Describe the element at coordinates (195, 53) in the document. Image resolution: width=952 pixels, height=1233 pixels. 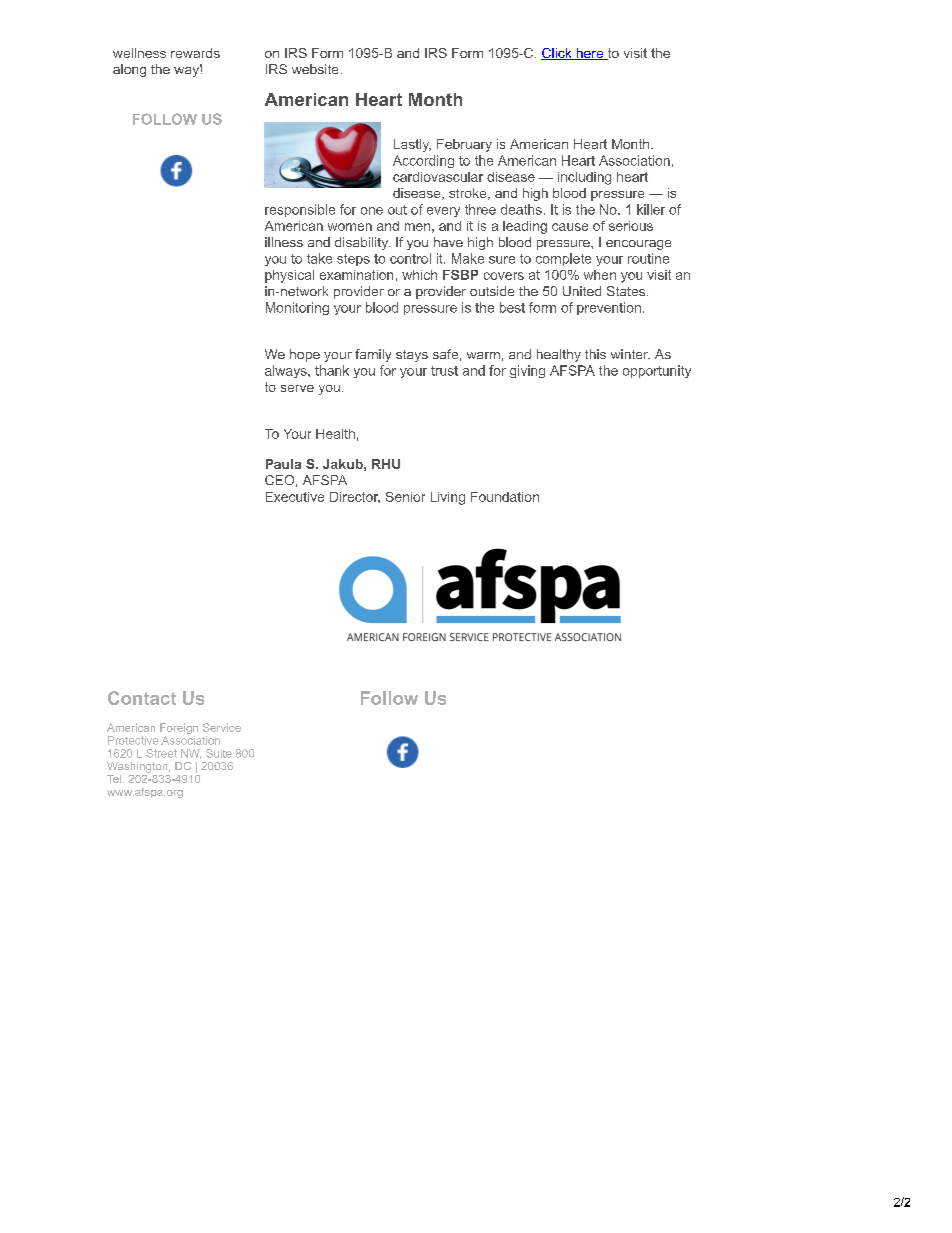
I see `rewards` at that location.
